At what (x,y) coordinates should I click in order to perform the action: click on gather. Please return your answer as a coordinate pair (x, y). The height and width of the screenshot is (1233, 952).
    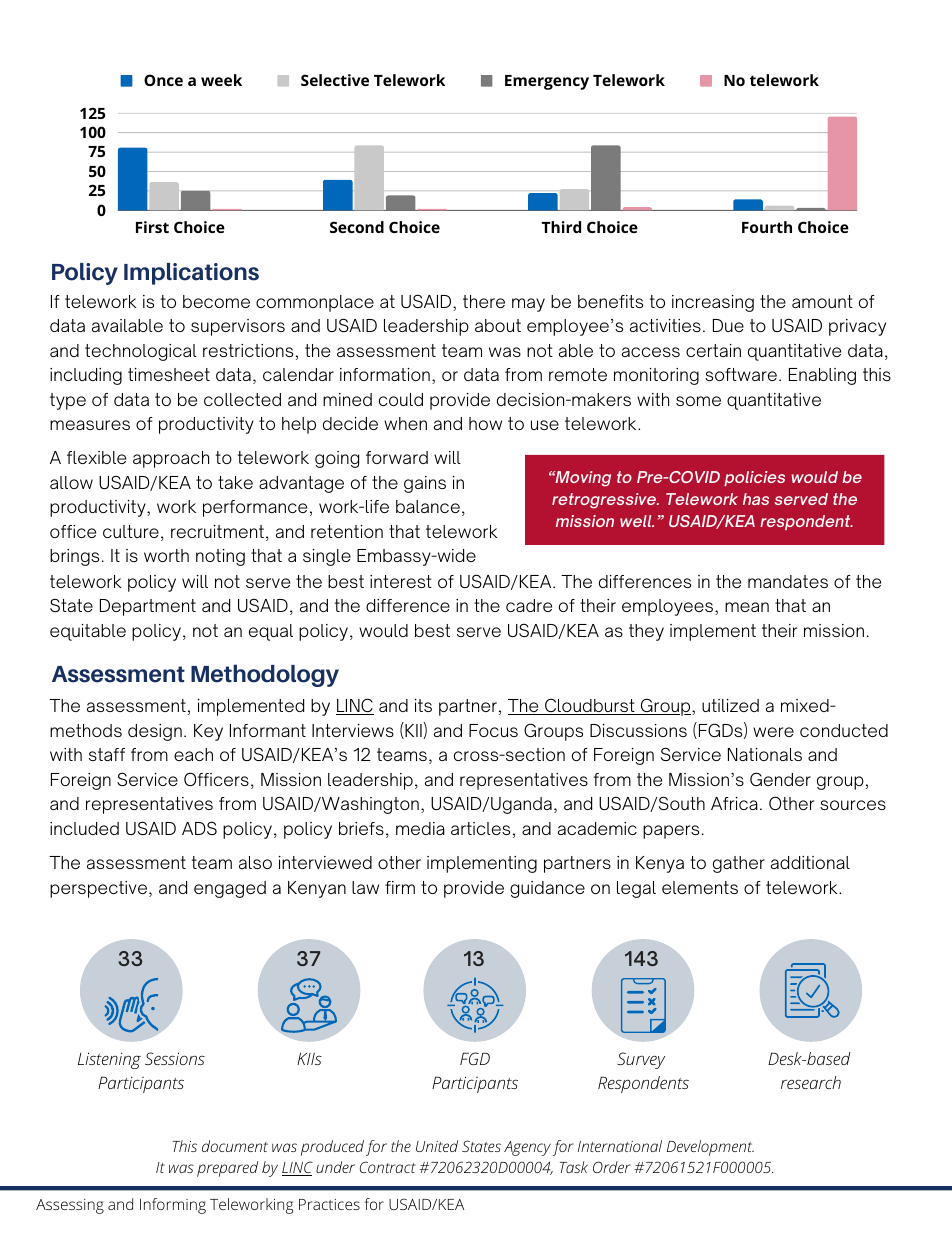
    Looking at the image, I should click on (739, 864).
